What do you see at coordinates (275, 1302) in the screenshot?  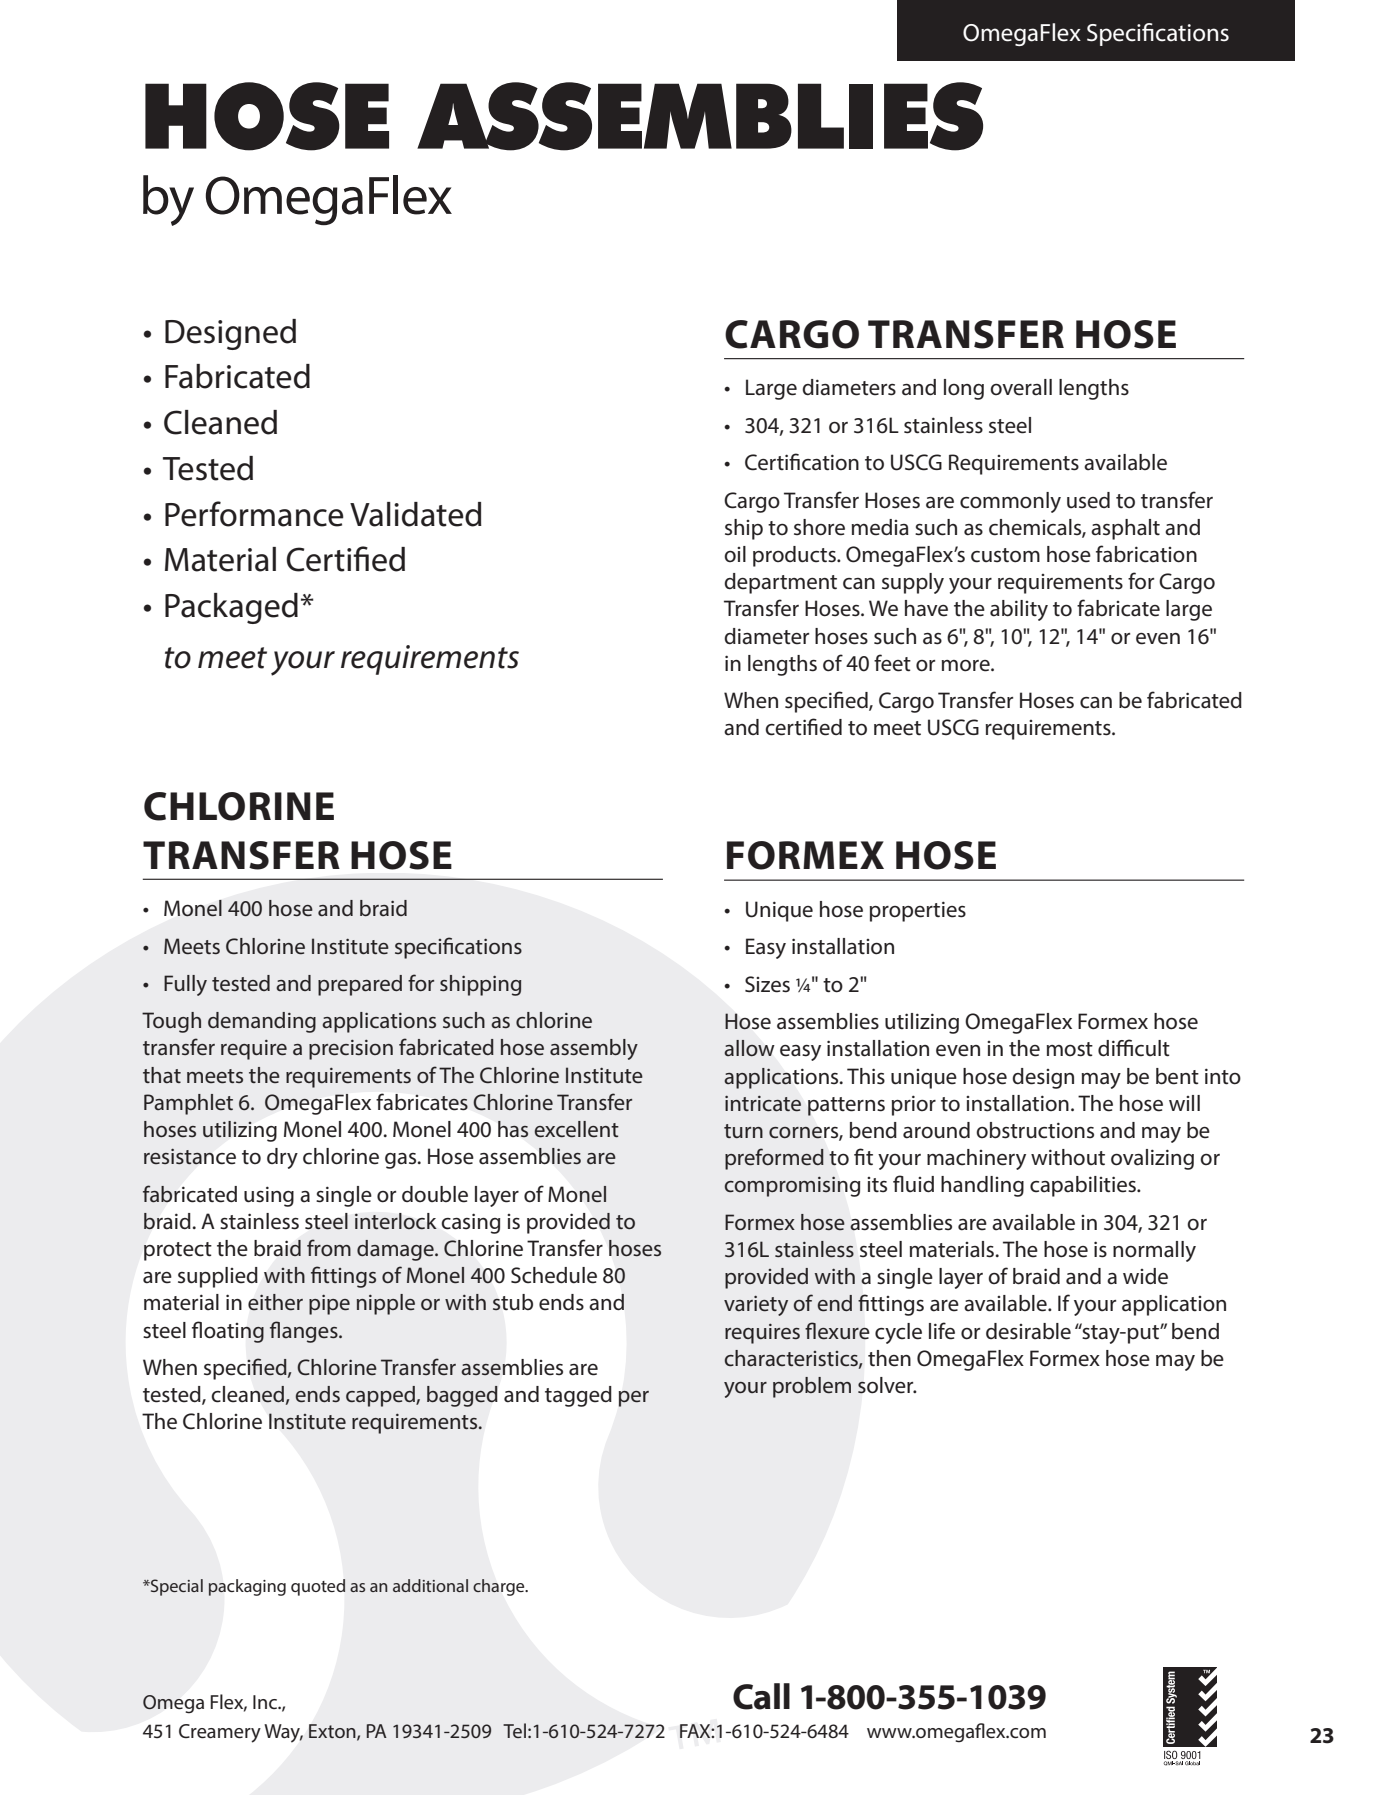 I see `either` at bounding box center [275, 1302].
